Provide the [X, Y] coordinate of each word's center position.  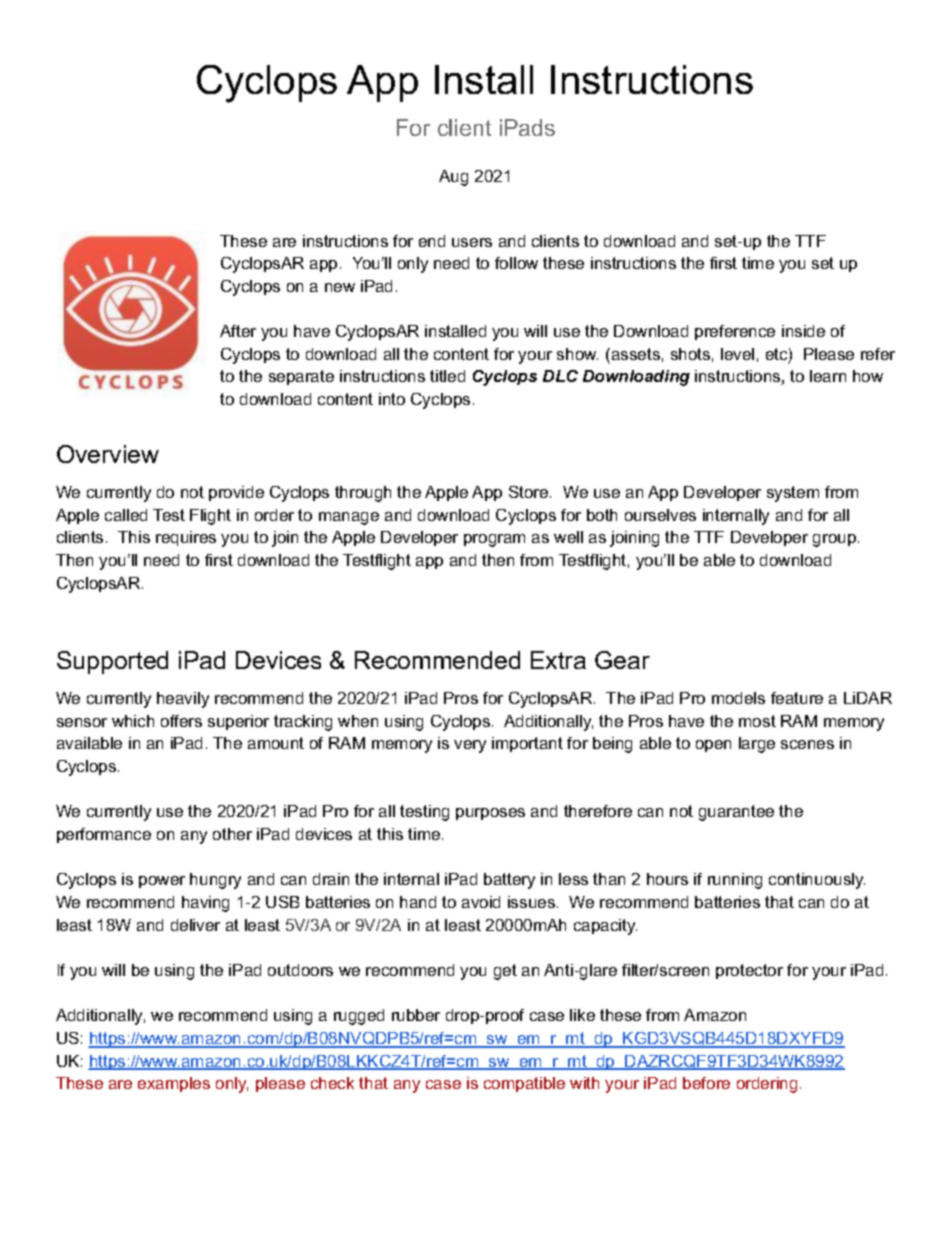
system [793, 494]
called [126, 515]
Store [530, 492]
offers [181, 721]
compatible [524, 1084]
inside [803, 331]
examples [174, 1084]
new [340, 287]
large [757, 745]
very [470, 746]
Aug [453, 178]
